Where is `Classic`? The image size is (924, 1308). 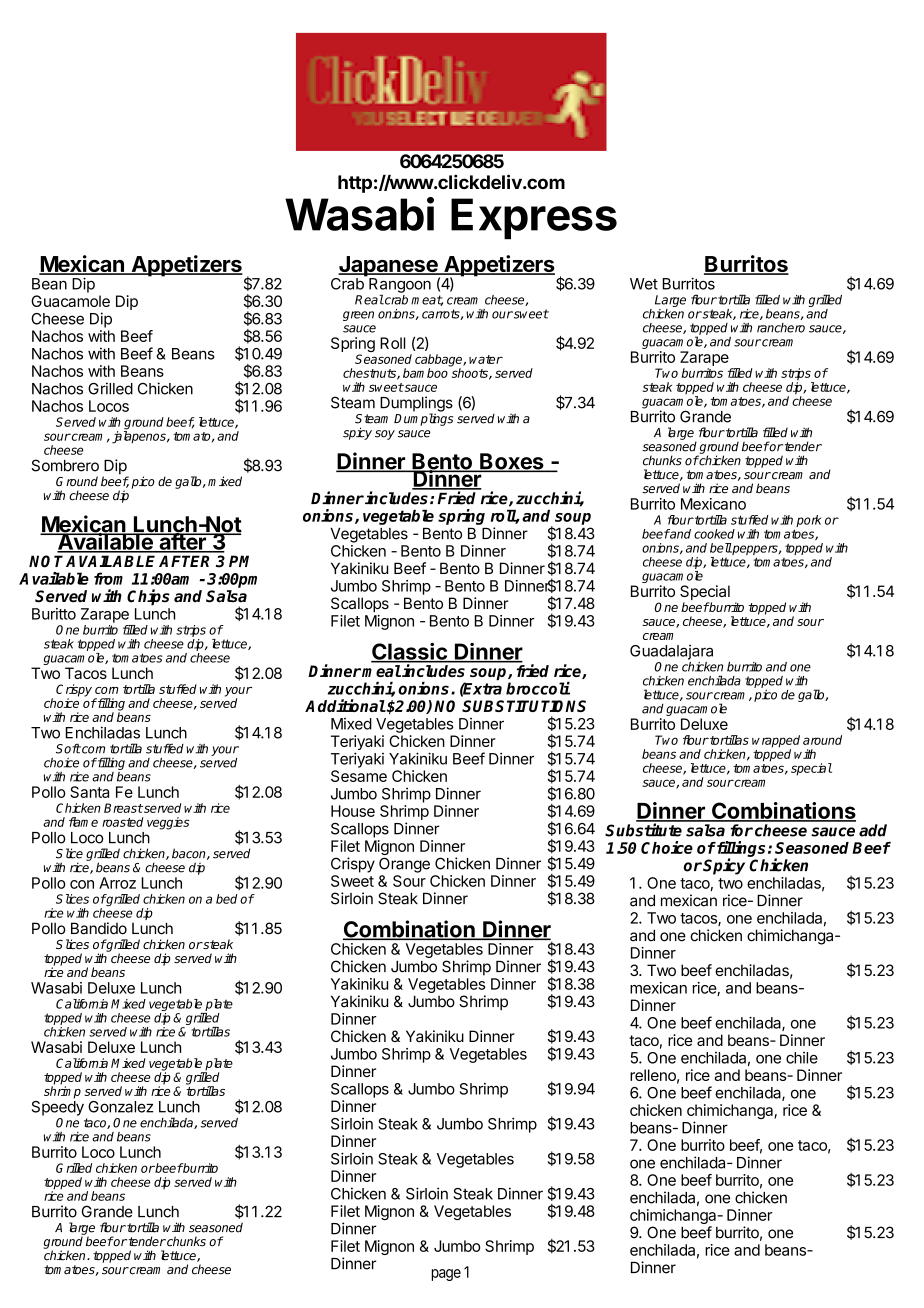
Classic is located at coordinates (410, 652).
